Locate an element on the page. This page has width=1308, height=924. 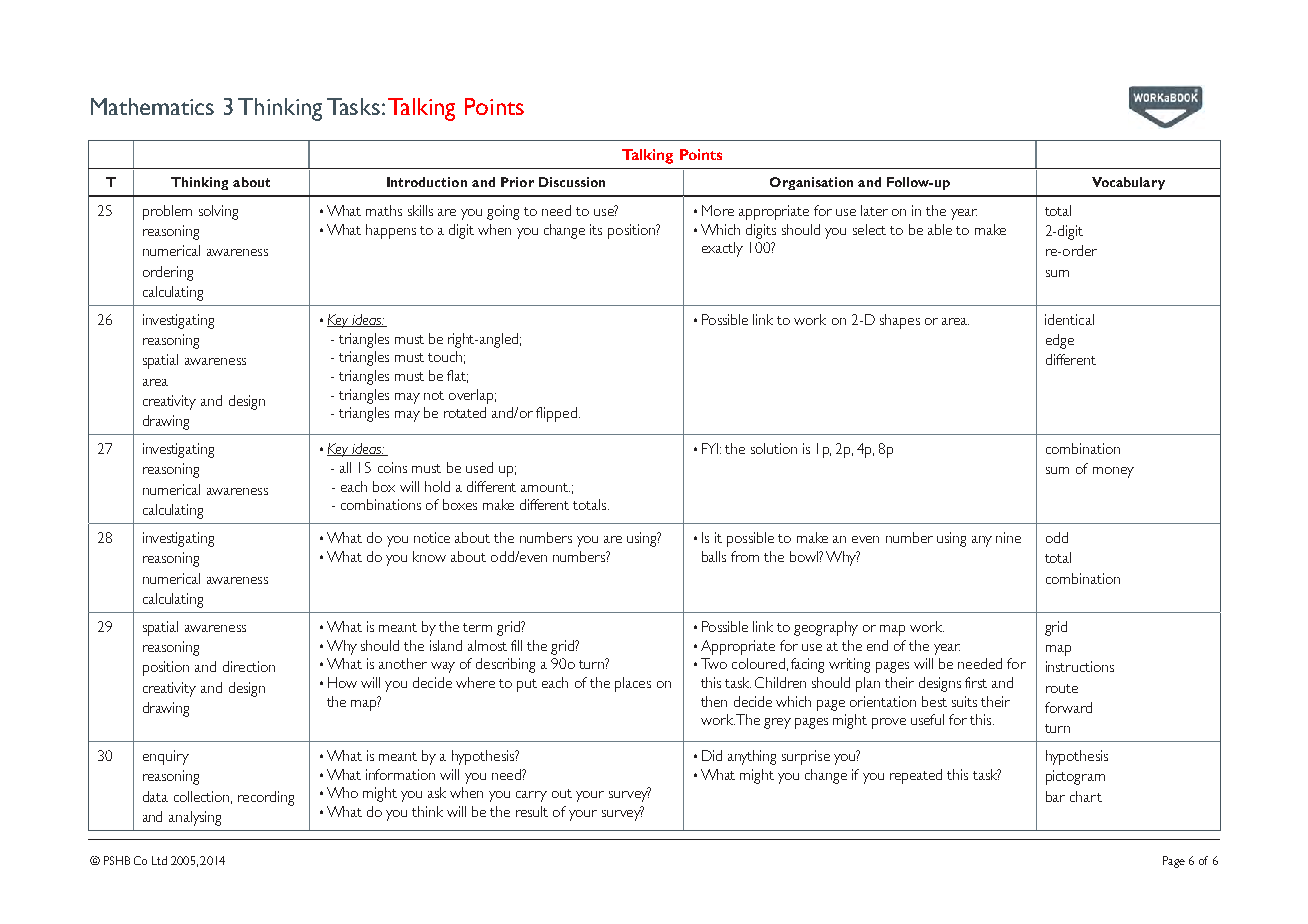
Vocabulary is located at coordinates (1128, 183).
